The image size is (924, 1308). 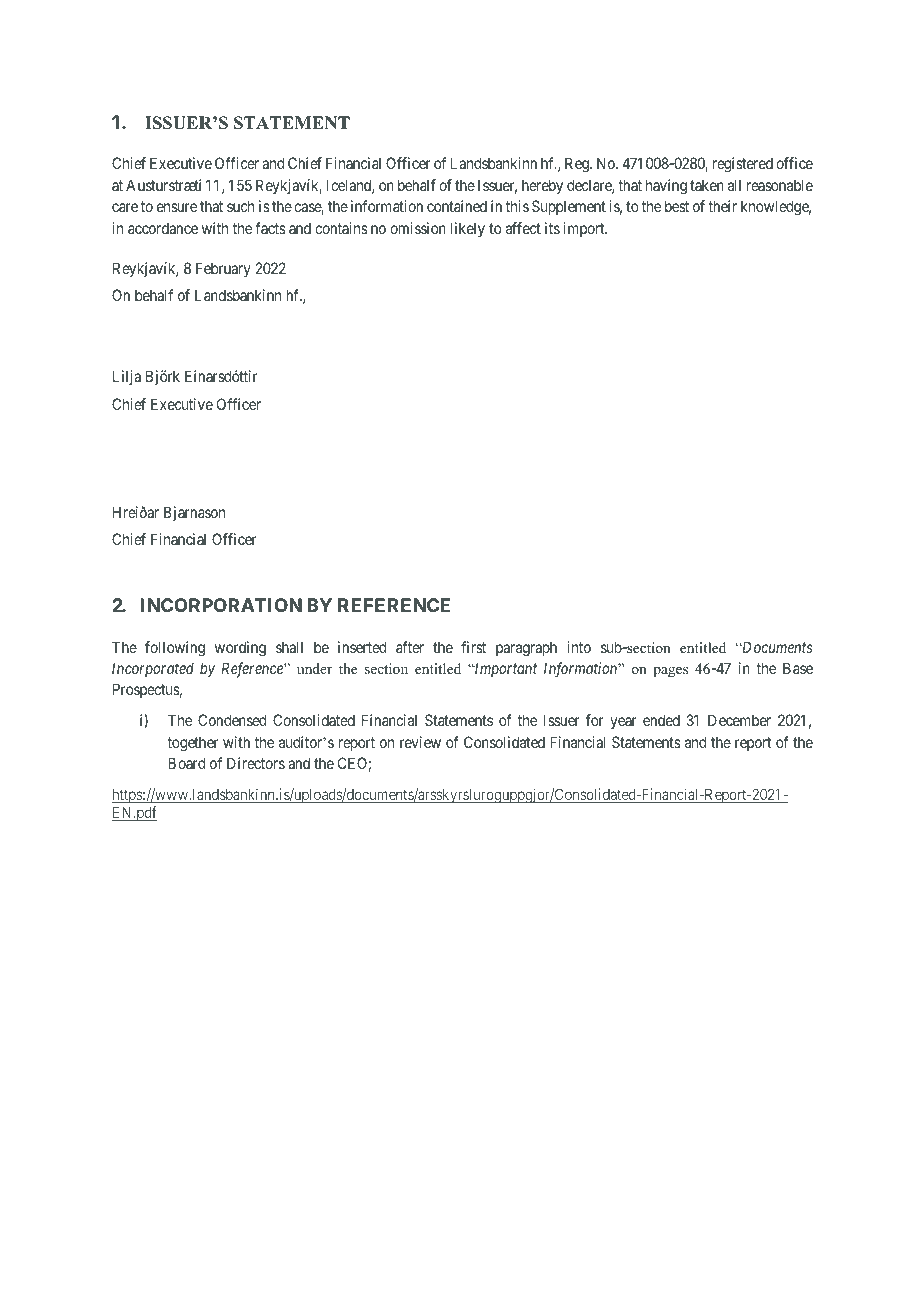 What do you see at coordinates (722, 206) in the screenshot?
I see `their` at bounding box center [722, 206].
